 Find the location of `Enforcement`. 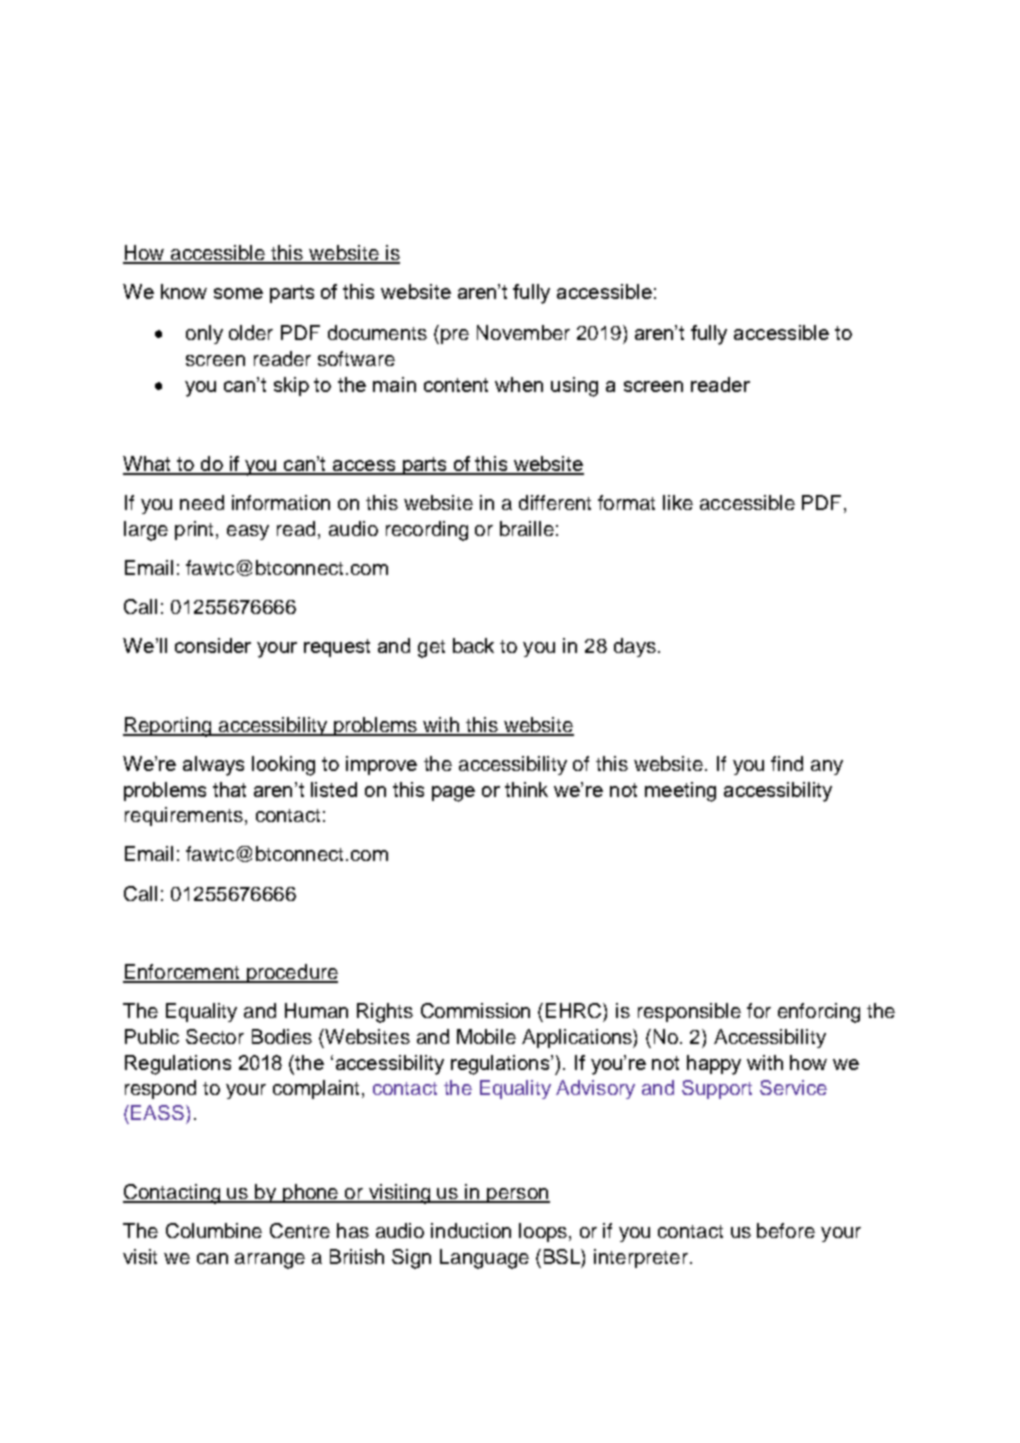

Enforcement is located at coordinates (182, 973).
